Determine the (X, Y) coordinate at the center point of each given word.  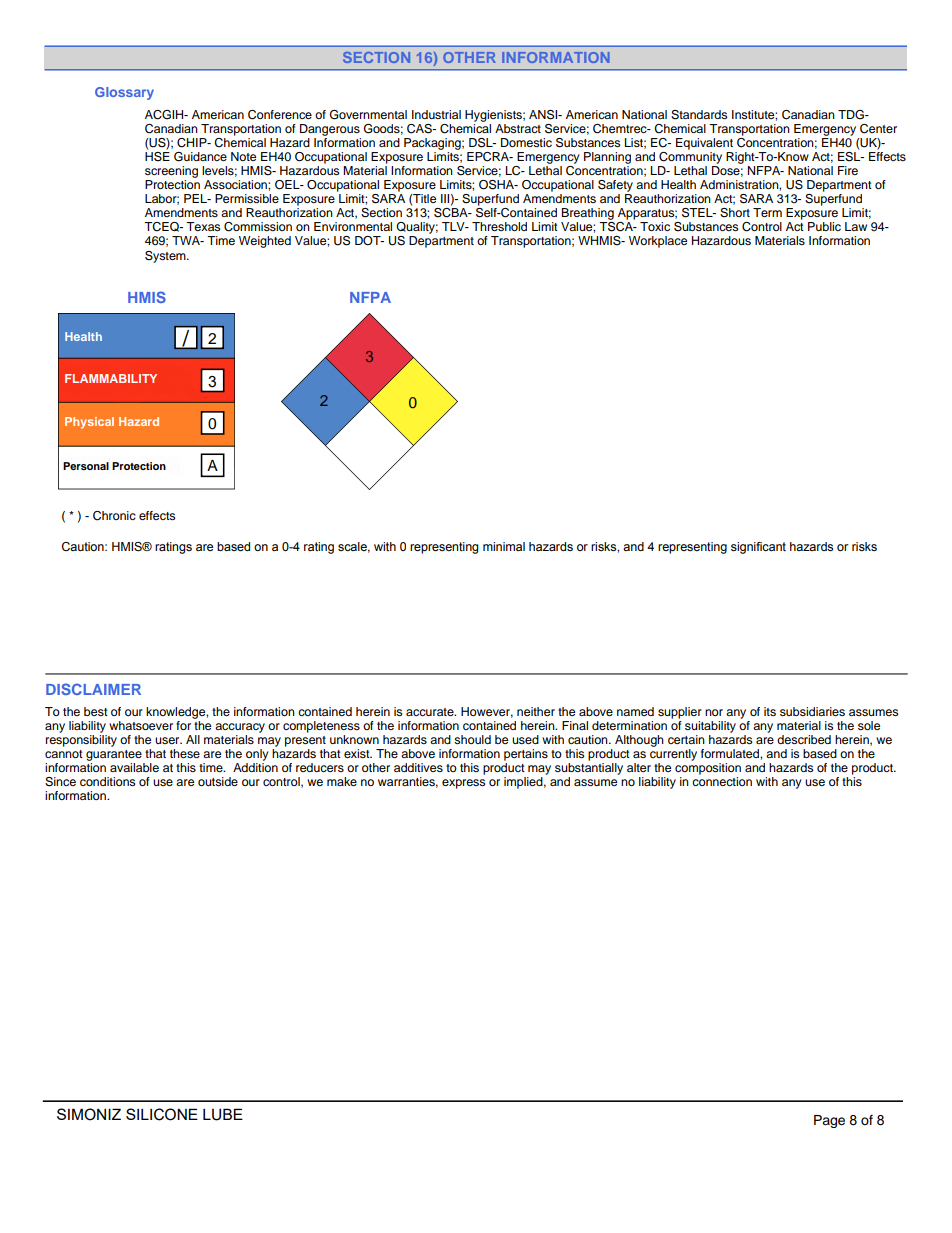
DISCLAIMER (93, 689)
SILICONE (162, 1114)
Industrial (436, 114)
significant (758, 548)
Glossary (124, 93)
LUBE (223, 1114)
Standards (699, 115)
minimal (504, 546)
